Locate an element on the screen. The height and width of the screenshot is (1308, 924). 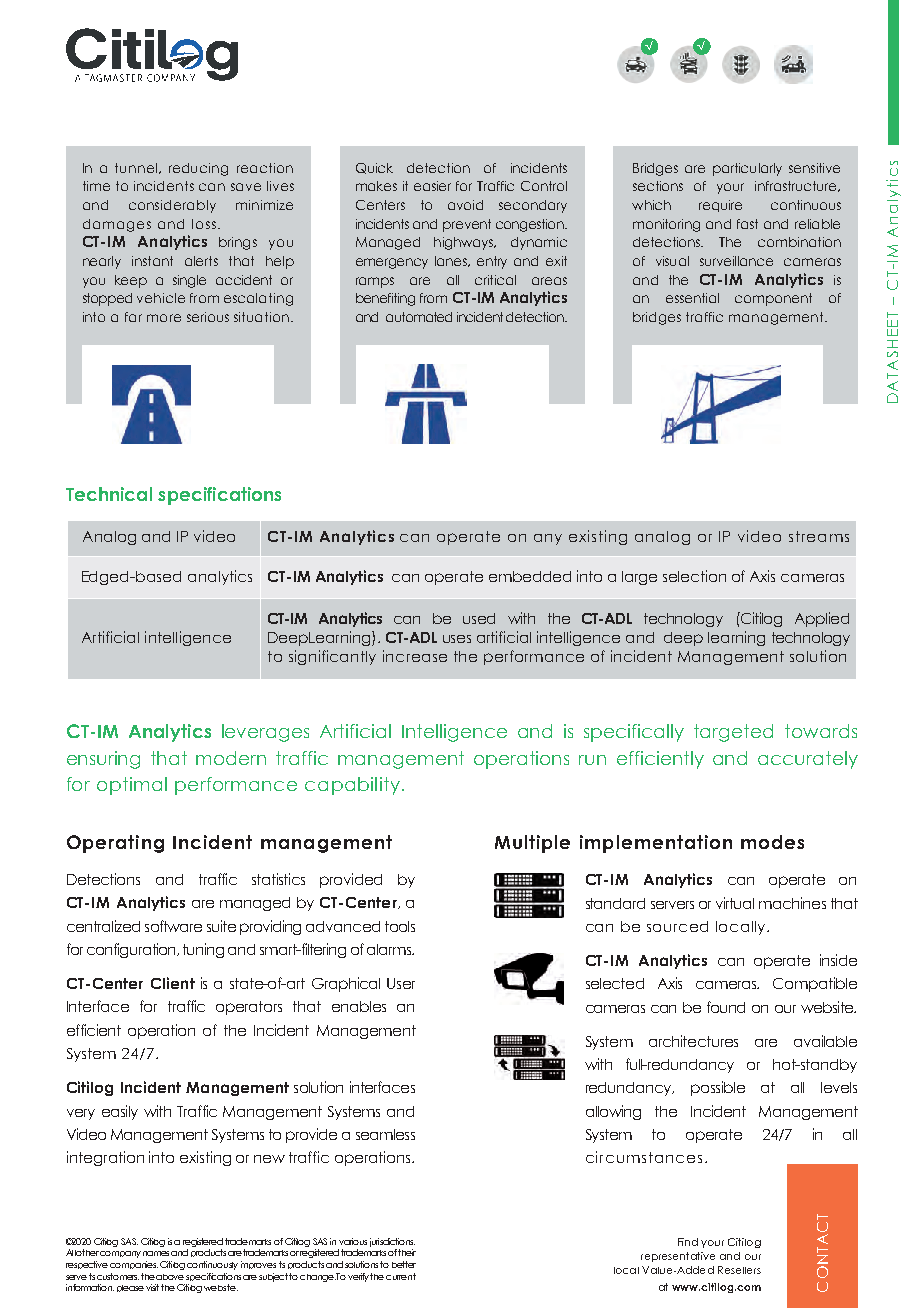
embedded is located at coordinates (530, 576).
